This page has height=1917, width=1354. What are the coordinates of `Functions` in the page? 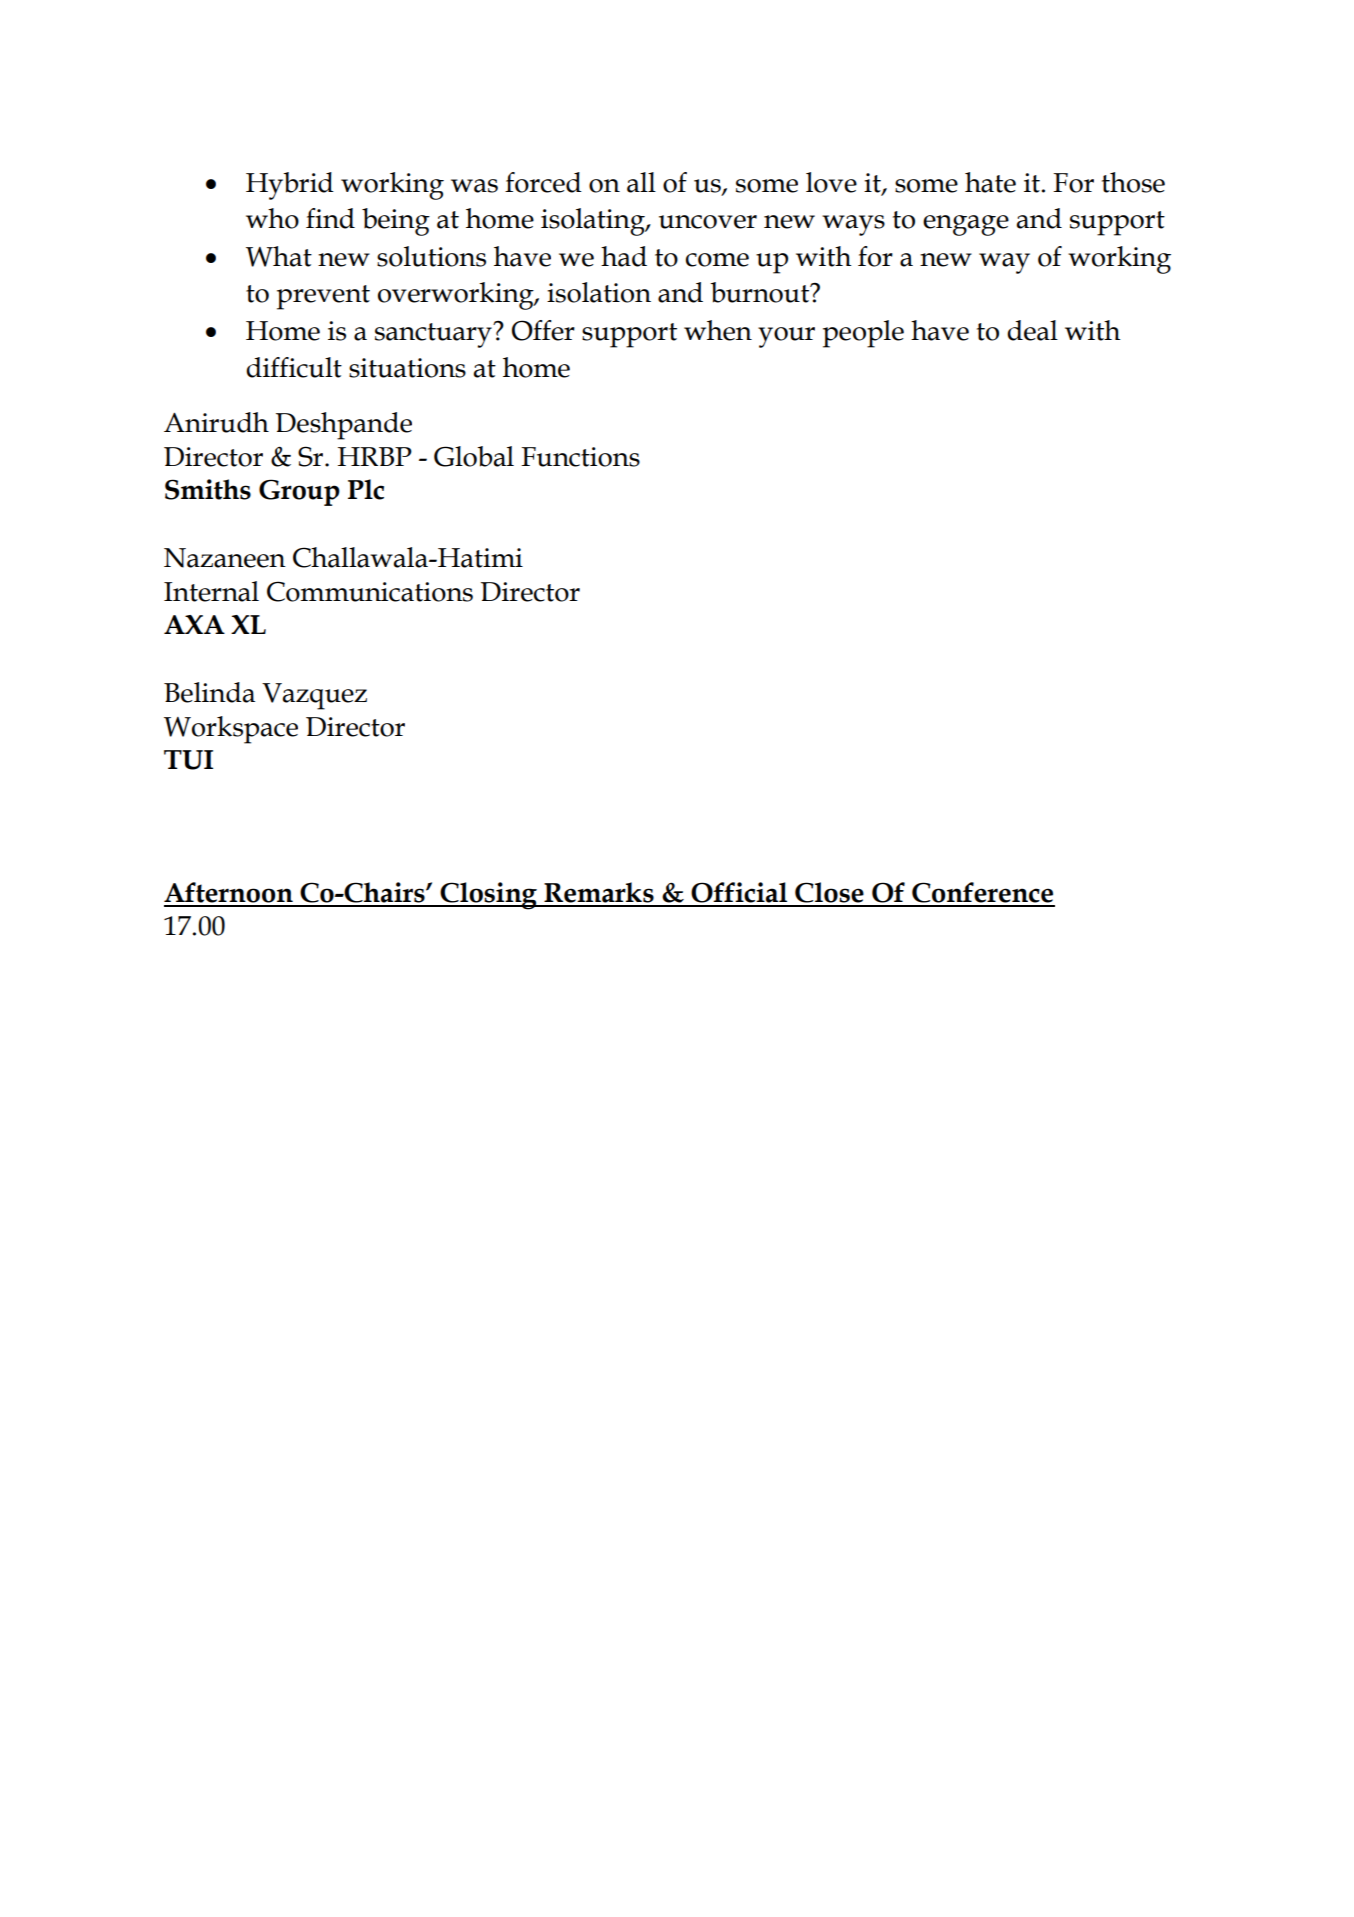 It's located at (580, 457).
